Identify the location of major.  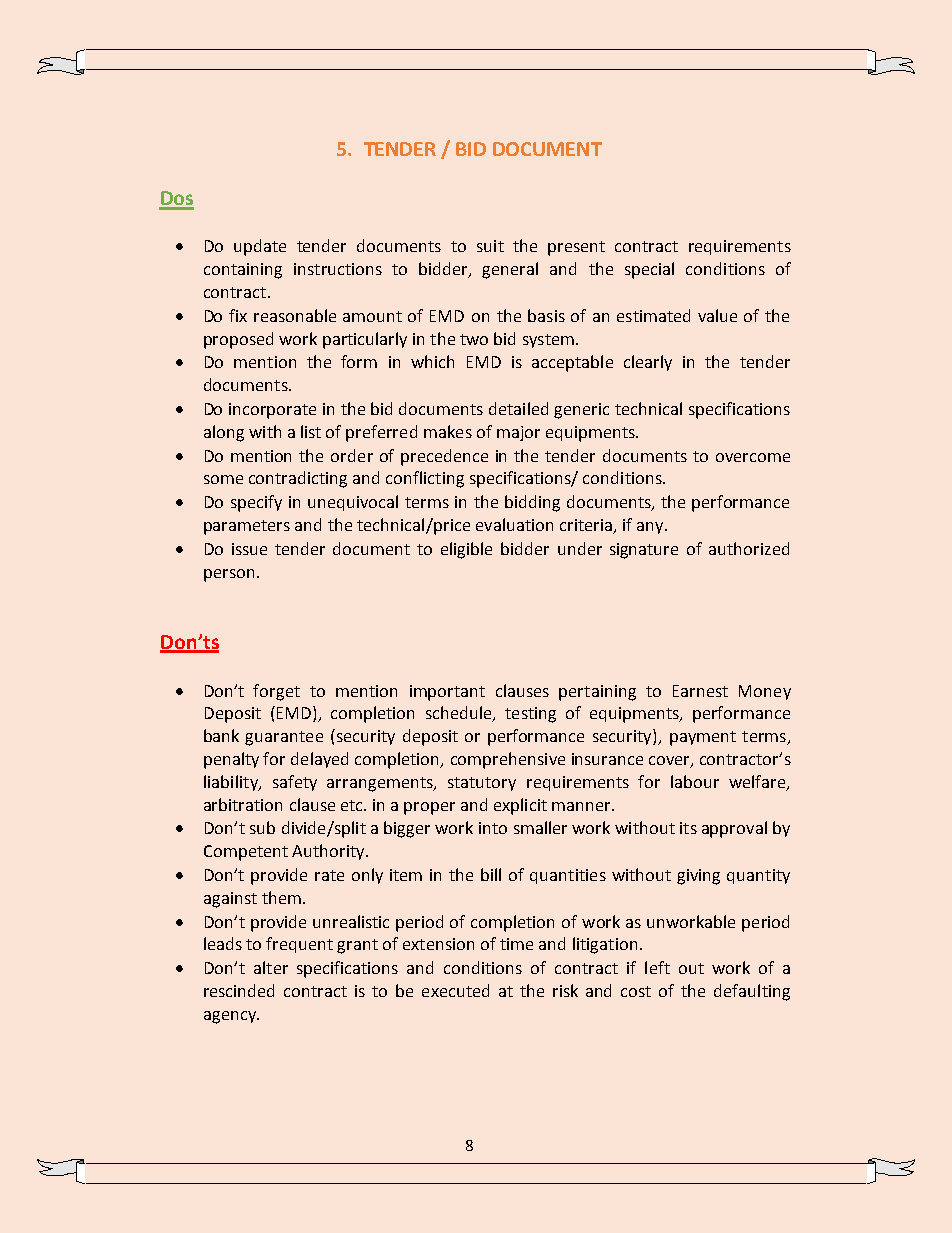
(518, 433).
